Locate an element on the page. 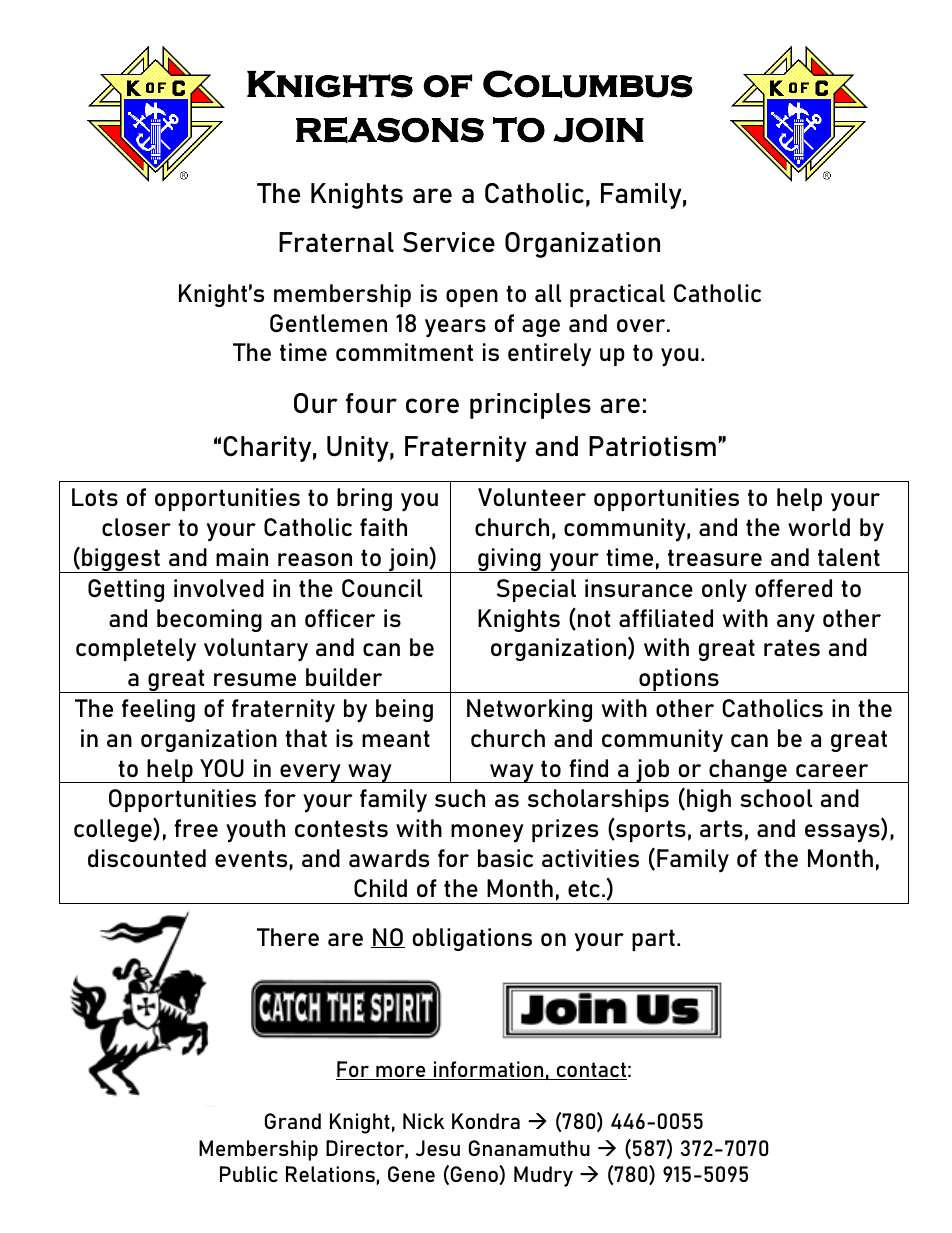 This image has height=1233, width=952. Special is located at coordinates (536, 590).
